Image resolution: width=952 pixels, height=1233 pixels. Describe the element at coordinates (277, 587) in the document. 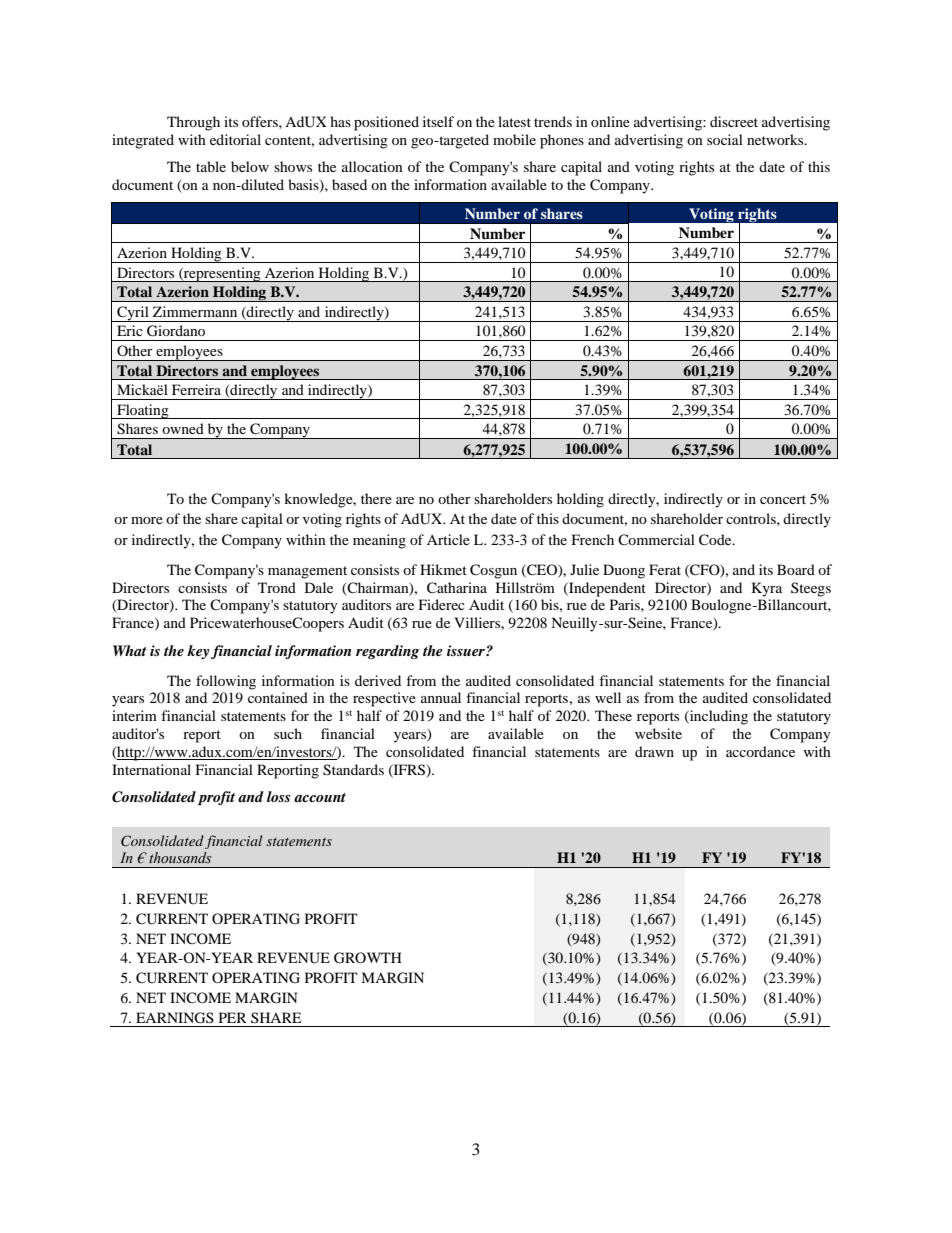

I see `Trond` at that location.
